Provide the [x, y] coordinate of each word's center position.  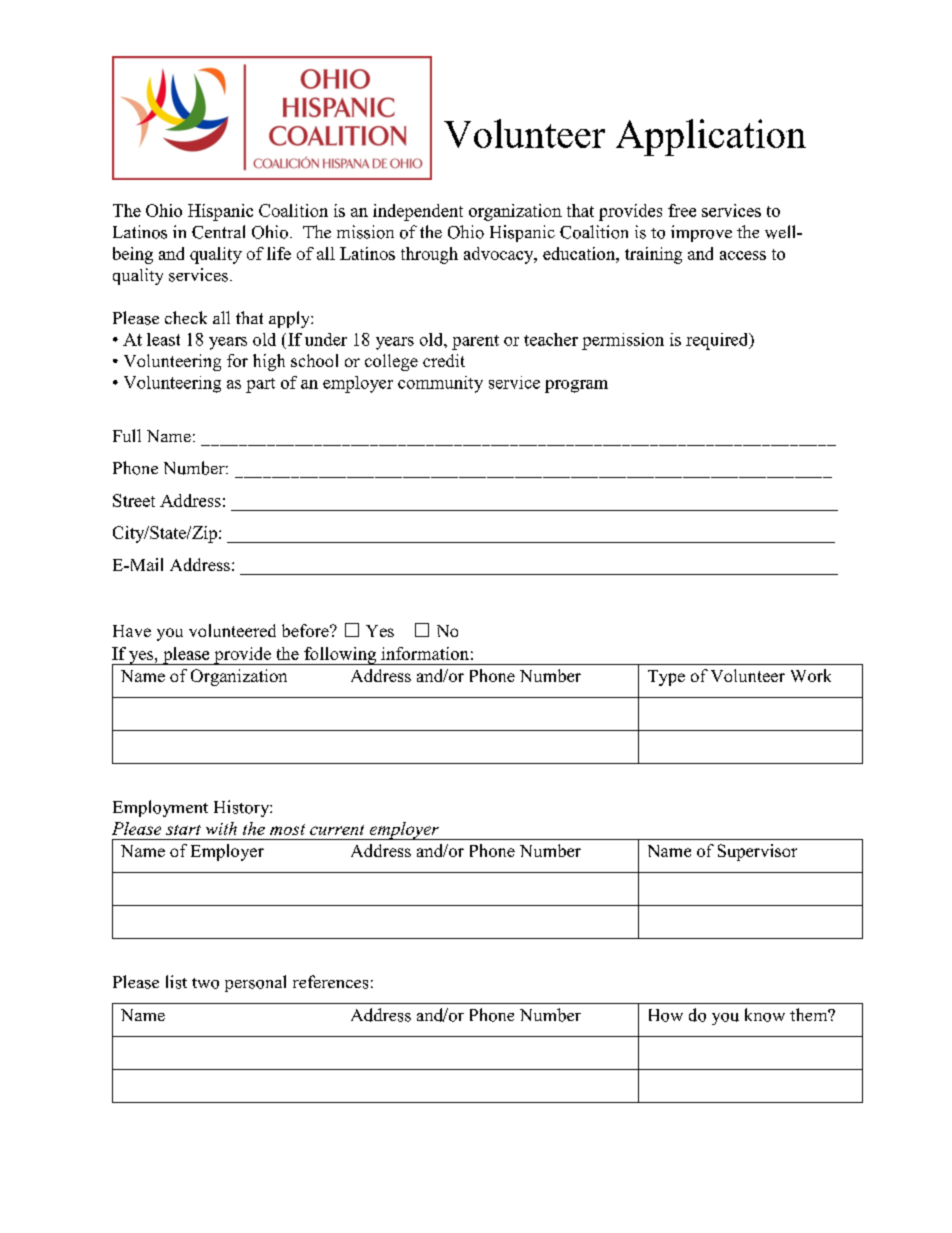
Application [711, 137]
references [330, 982]
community [440, 384]
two [205, 983]
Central [218, 232]
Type [666, 678]
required [718, 341]
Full [127, 435]
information [425, 653]
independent [418, 212]
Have [132, 631]
